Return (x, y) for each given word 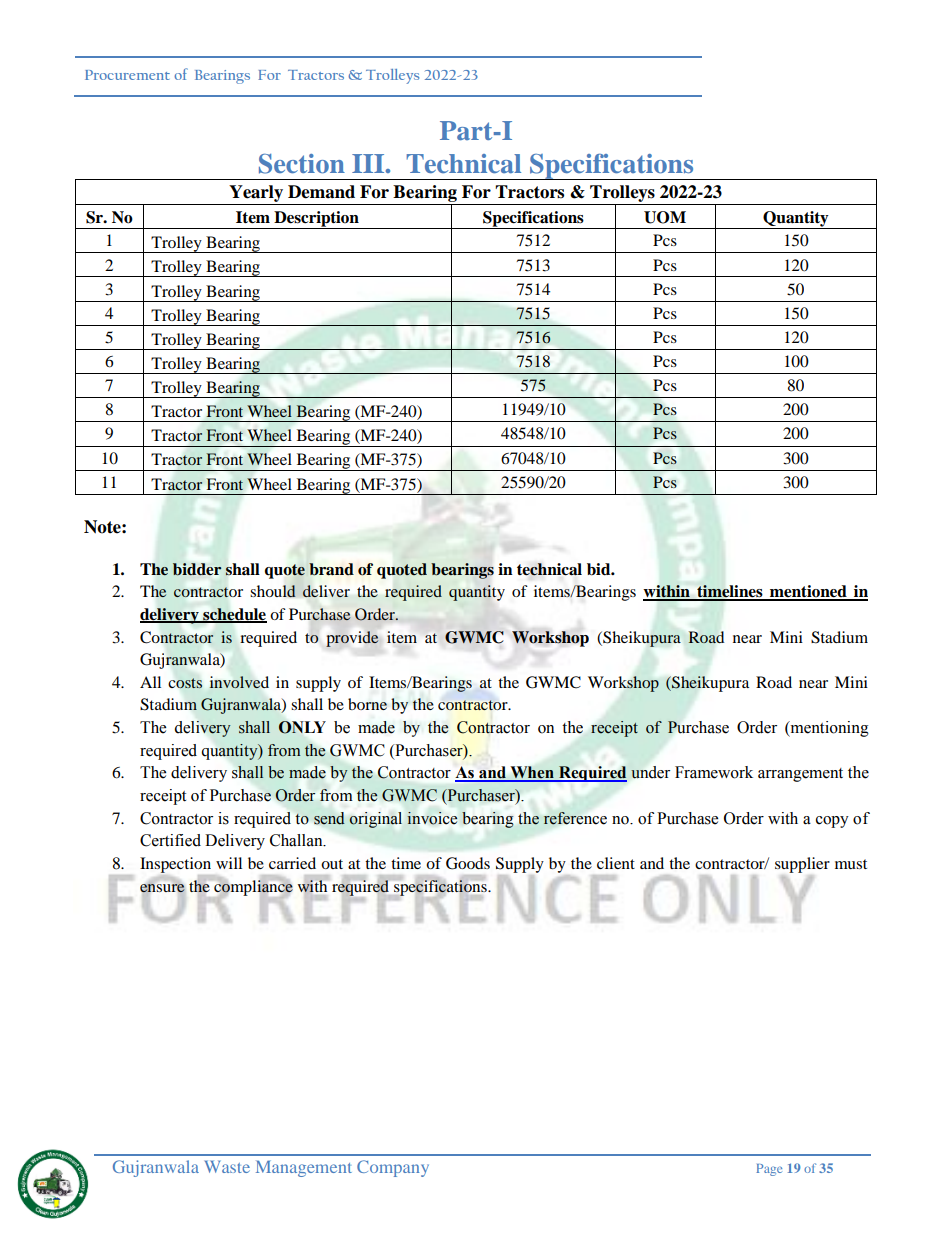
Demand (321, 192)
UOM (665, 217)
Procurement (127, 75)
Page (769, 1170)
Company (393, 1168)
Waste (227, 1166)
